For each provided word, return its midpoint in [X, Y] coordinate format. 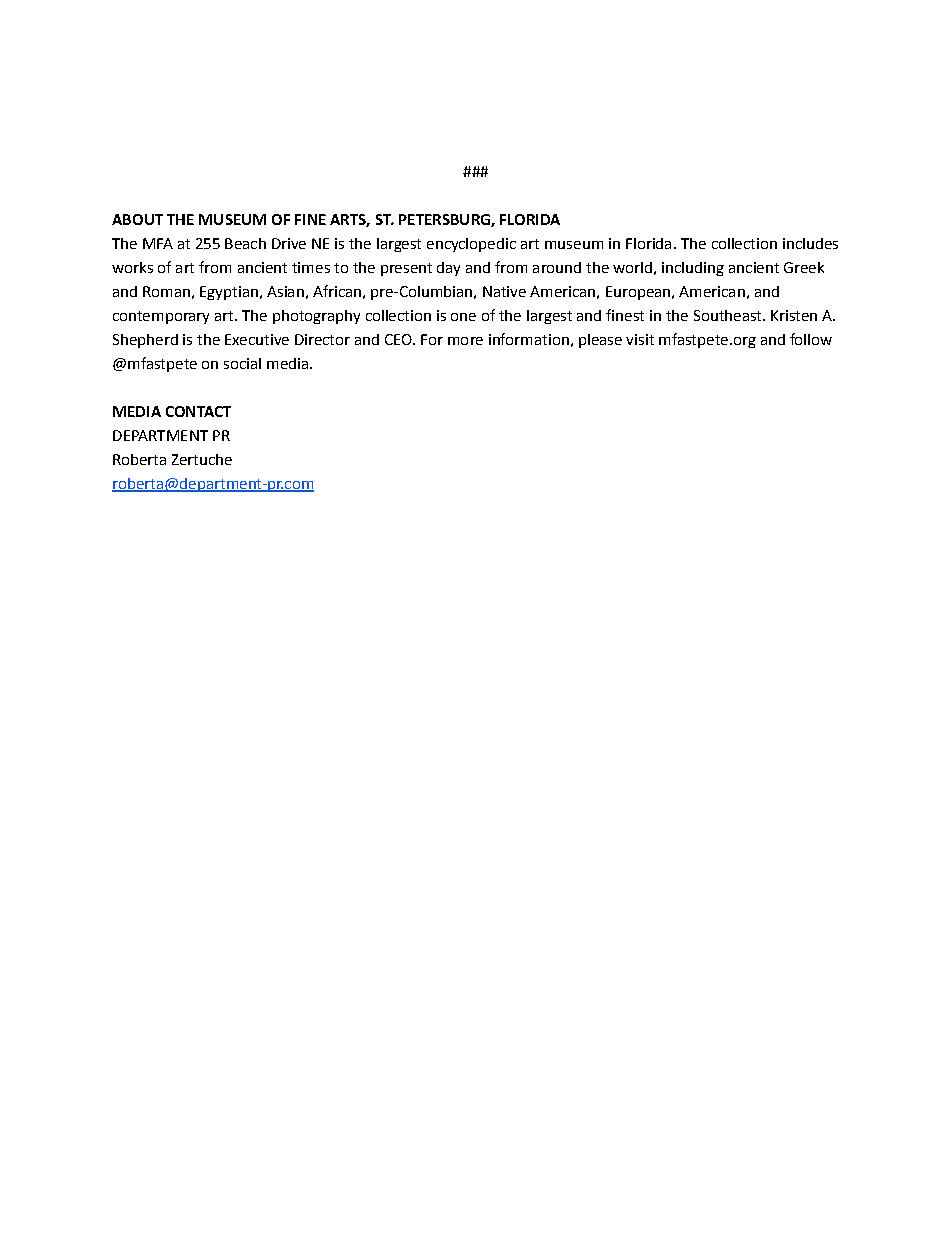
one [463, 317]
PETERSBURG [445, 220]
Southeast [729, 315]
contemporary [161, 317]
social [242, 363]
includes [810, 243]
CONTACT [198, 411]
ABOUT [137, 219]
